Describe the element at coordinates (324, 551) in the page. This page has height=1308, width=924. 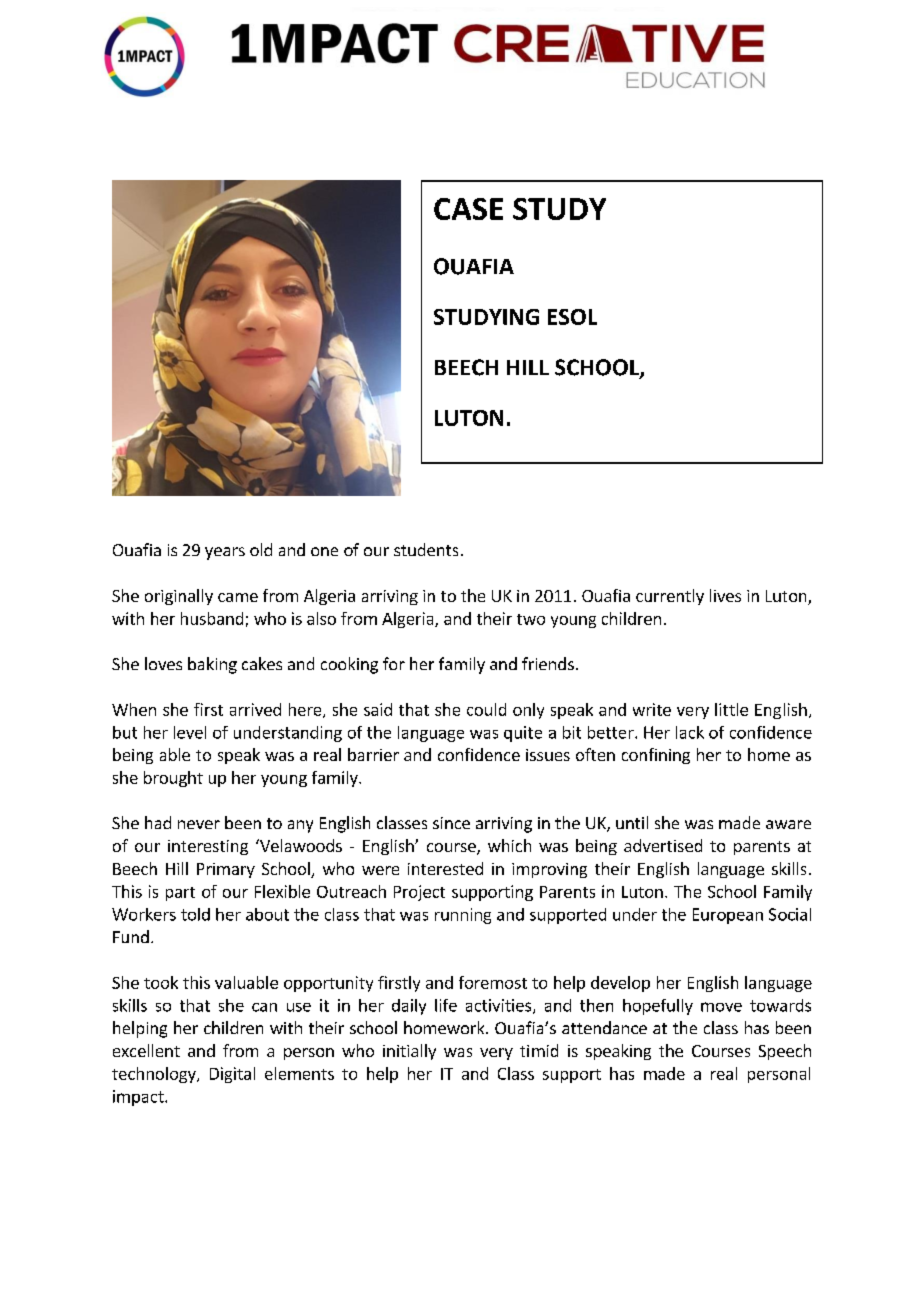
I see `one` at that location.
